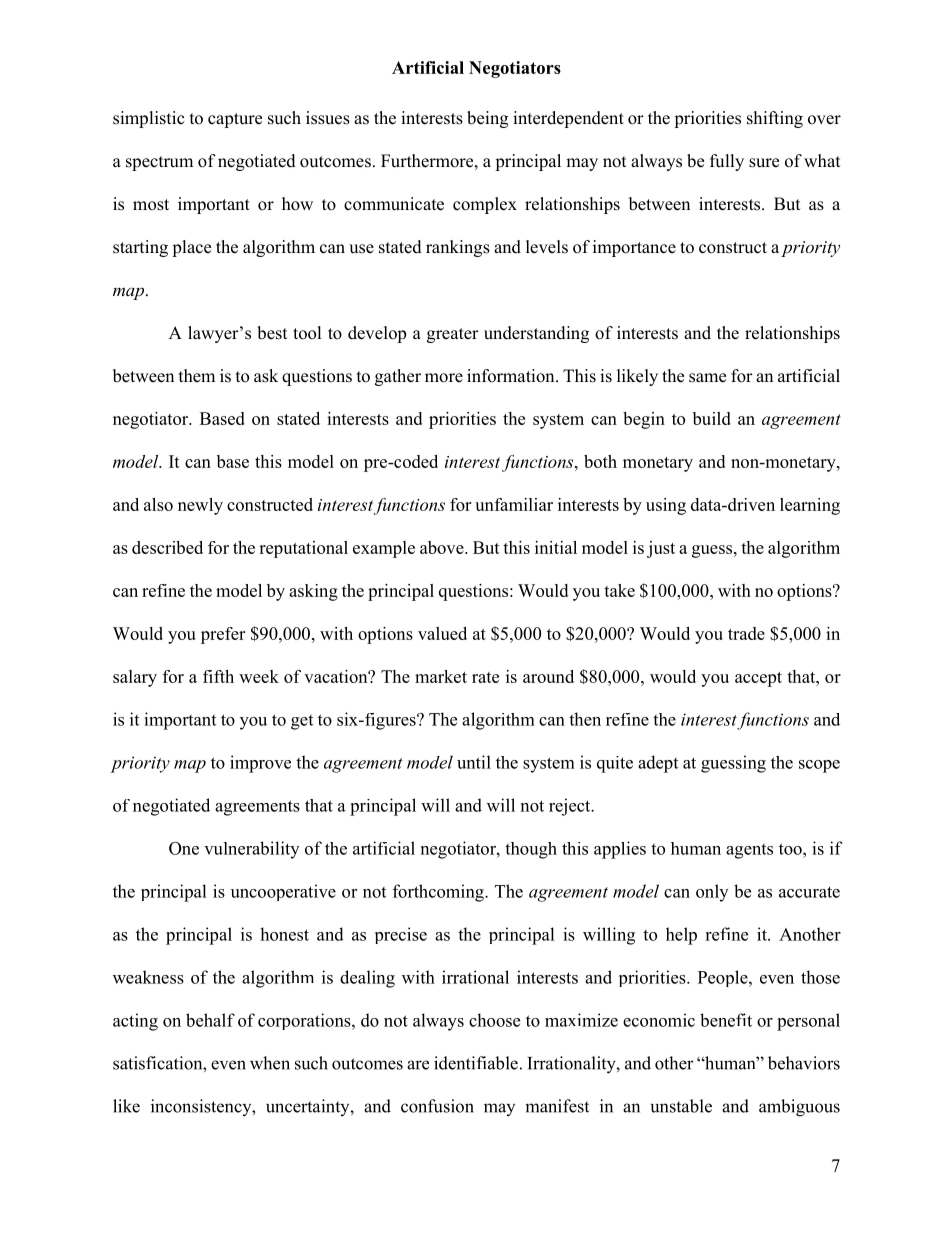 The image size is (952, 1233). Describe the element at coordinates (200, 506) in the image. I see `newly` at that location.
